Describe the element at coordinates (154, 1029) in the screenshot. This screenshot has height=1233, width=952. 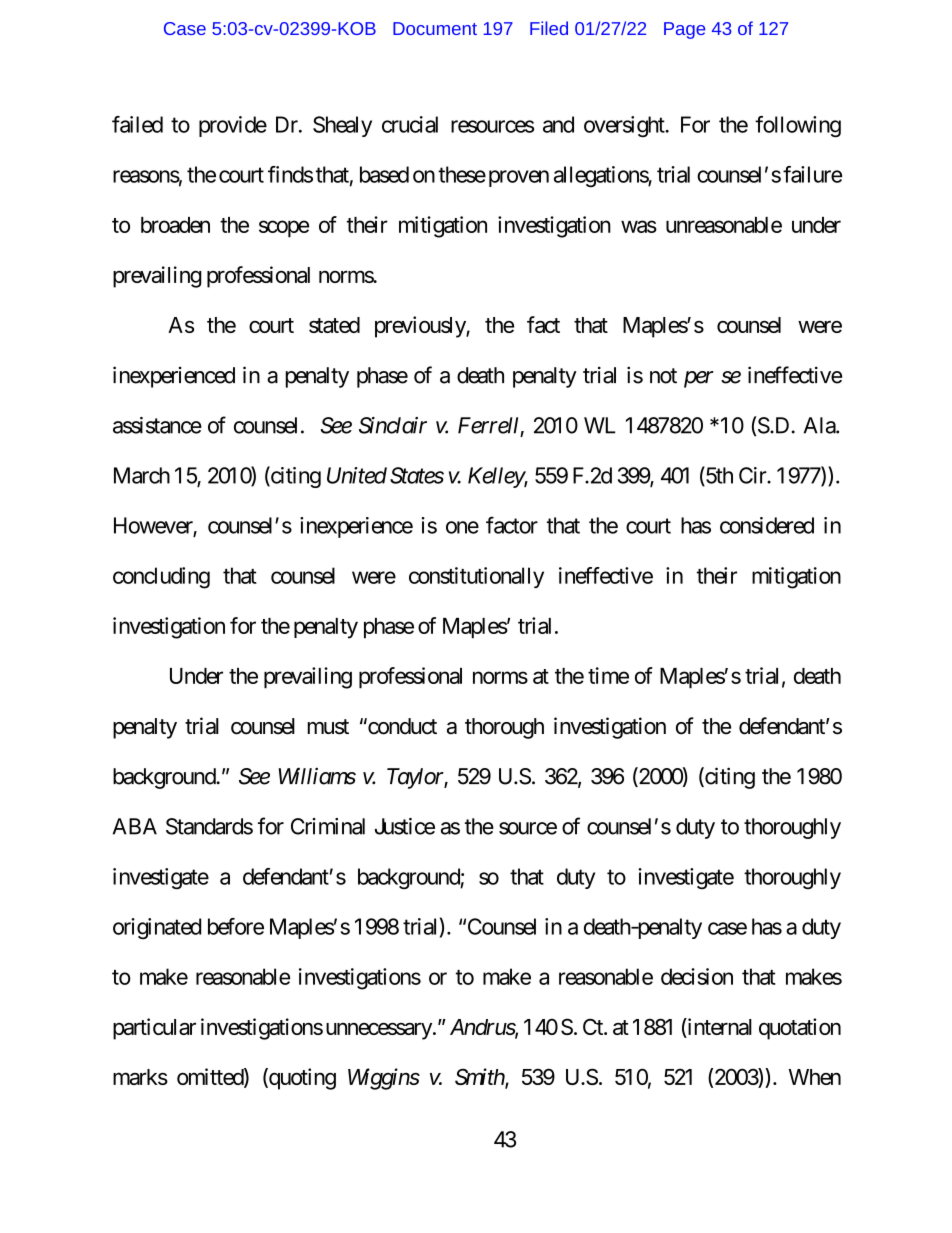
I see `particular` at that location.
